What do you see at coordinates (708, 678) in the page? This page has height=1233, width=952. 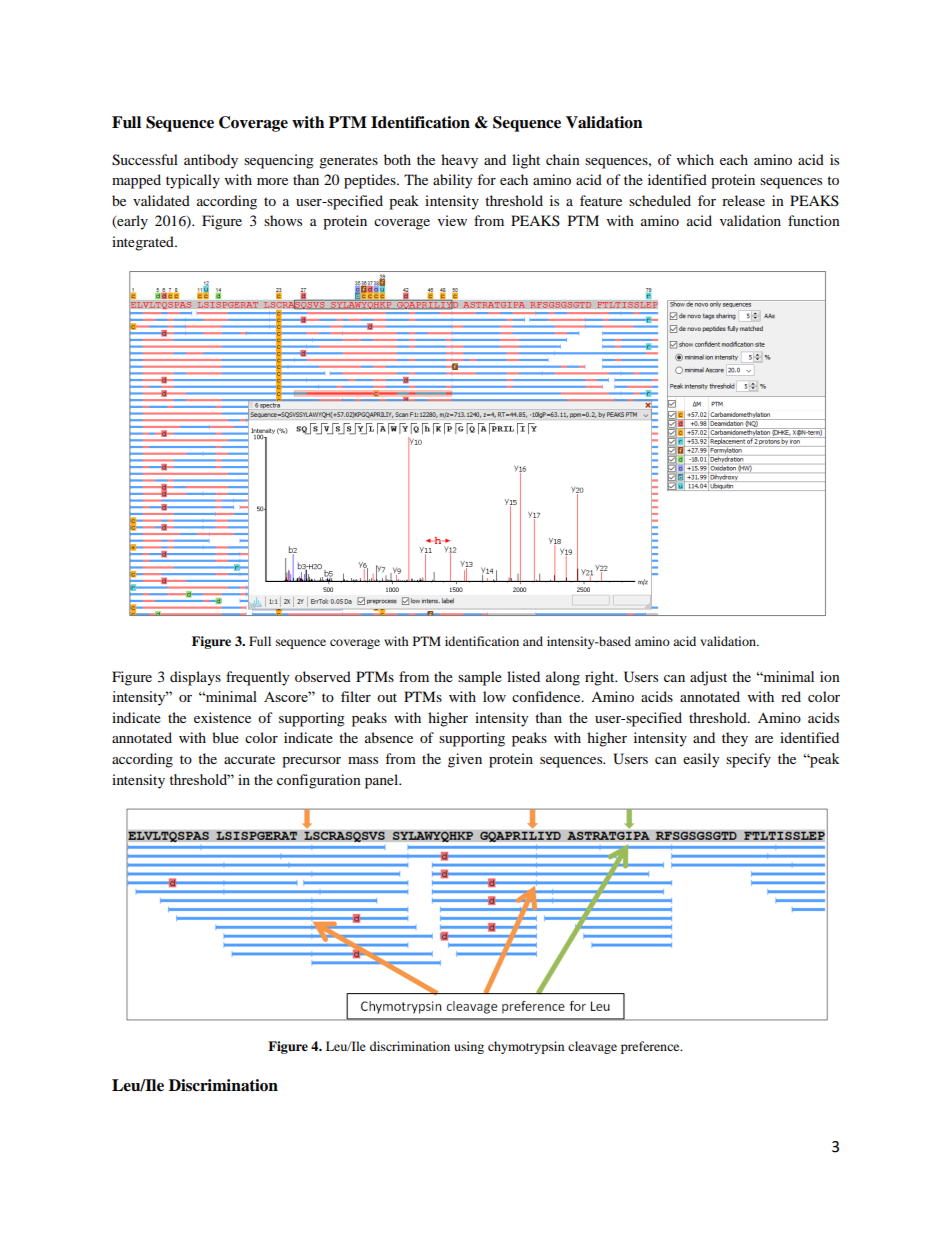 I see `adjust` at bounding box center [708, 678].
